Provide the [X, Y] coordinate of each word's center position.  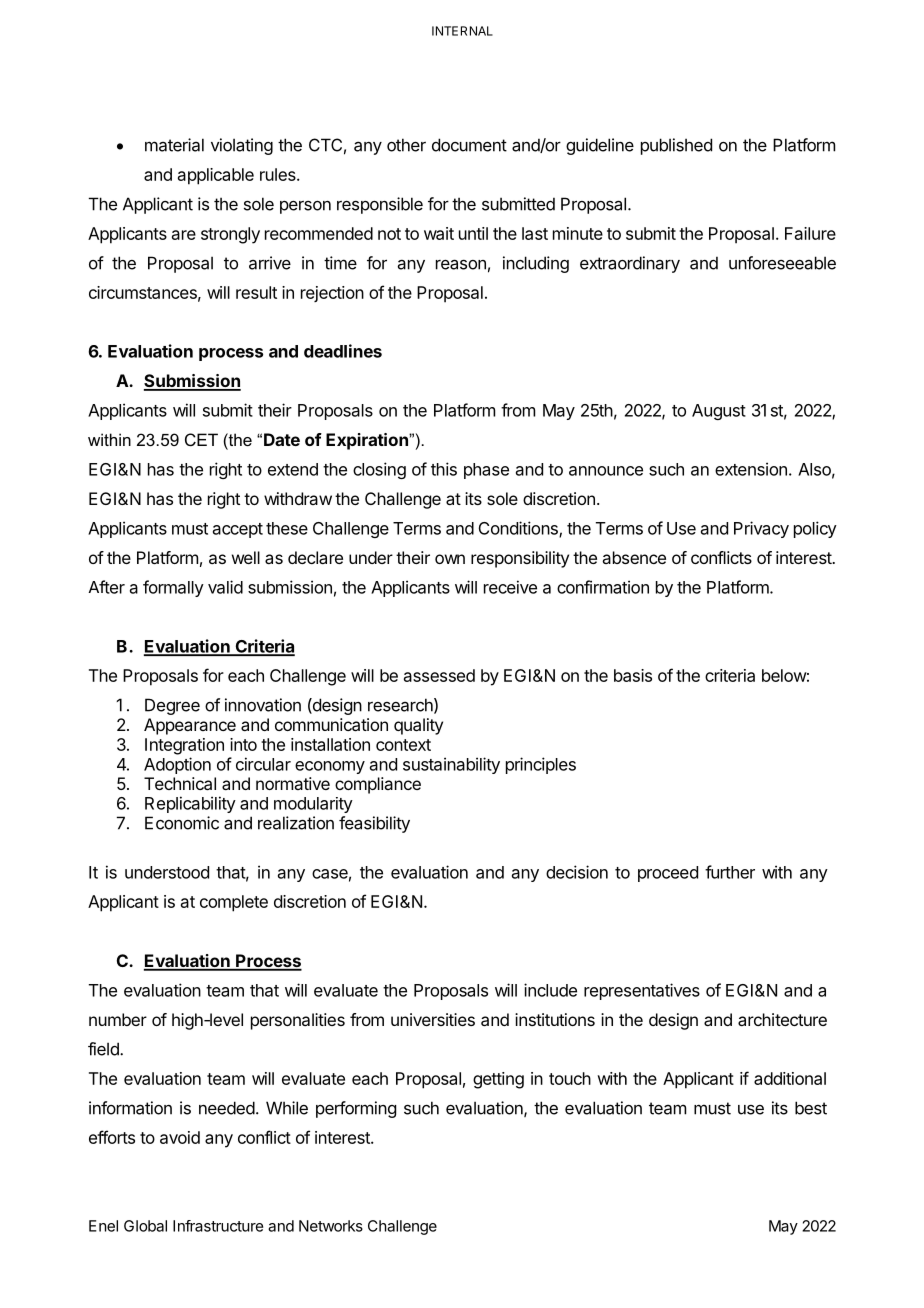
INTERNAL [462, 31]
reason [461, 264]
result [256, 292]
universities [433, 1019]
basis [633, 675]
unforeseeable [782, 263]
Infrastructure [218, 1226]
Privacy [761, 529]
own [450, 559]
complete [234, 903]
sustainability [451, 765]
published [676, 146]
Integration [184, 746]
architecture [782, 1019]
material [174, 145]
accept [238, 530]
